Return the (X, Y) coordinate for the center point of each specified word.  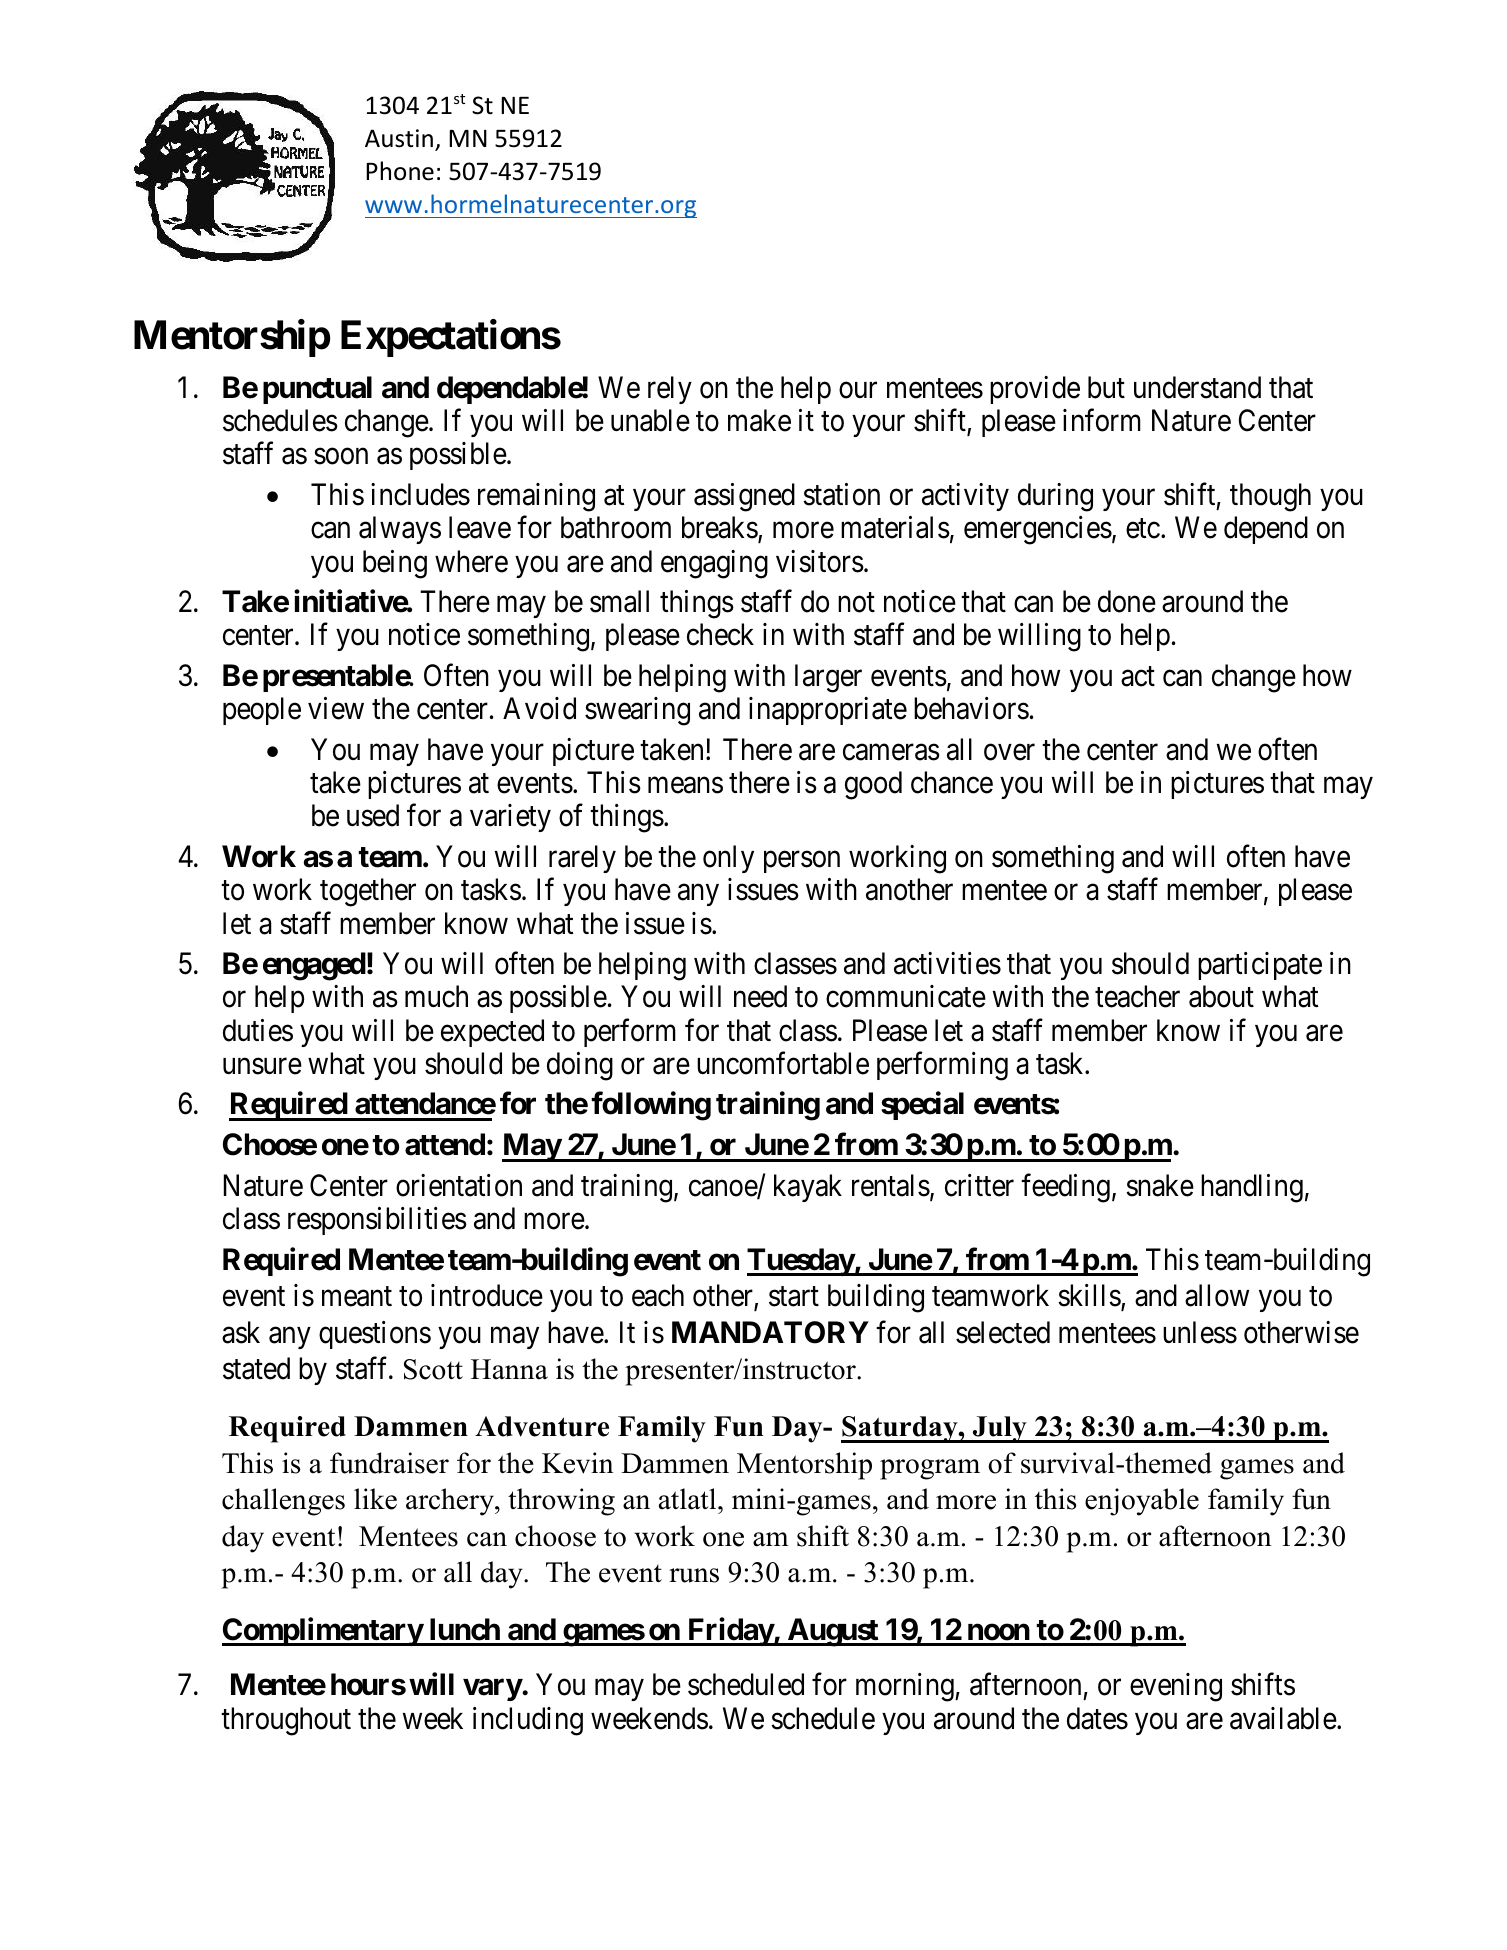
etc (1143, 529)
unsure (262, 1066)
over (1009, 752)
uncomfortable (783, 1063)
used (373, 815)
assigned (744, 497)
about (1221, 996)
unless (1200, 1332)
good (873, 785)
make (759, 420)
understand (1197, 387)
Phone (400, 171)
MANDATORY (770, 1332)
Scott (433, 1369)
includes (420, 494)
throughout (286, 1721)
